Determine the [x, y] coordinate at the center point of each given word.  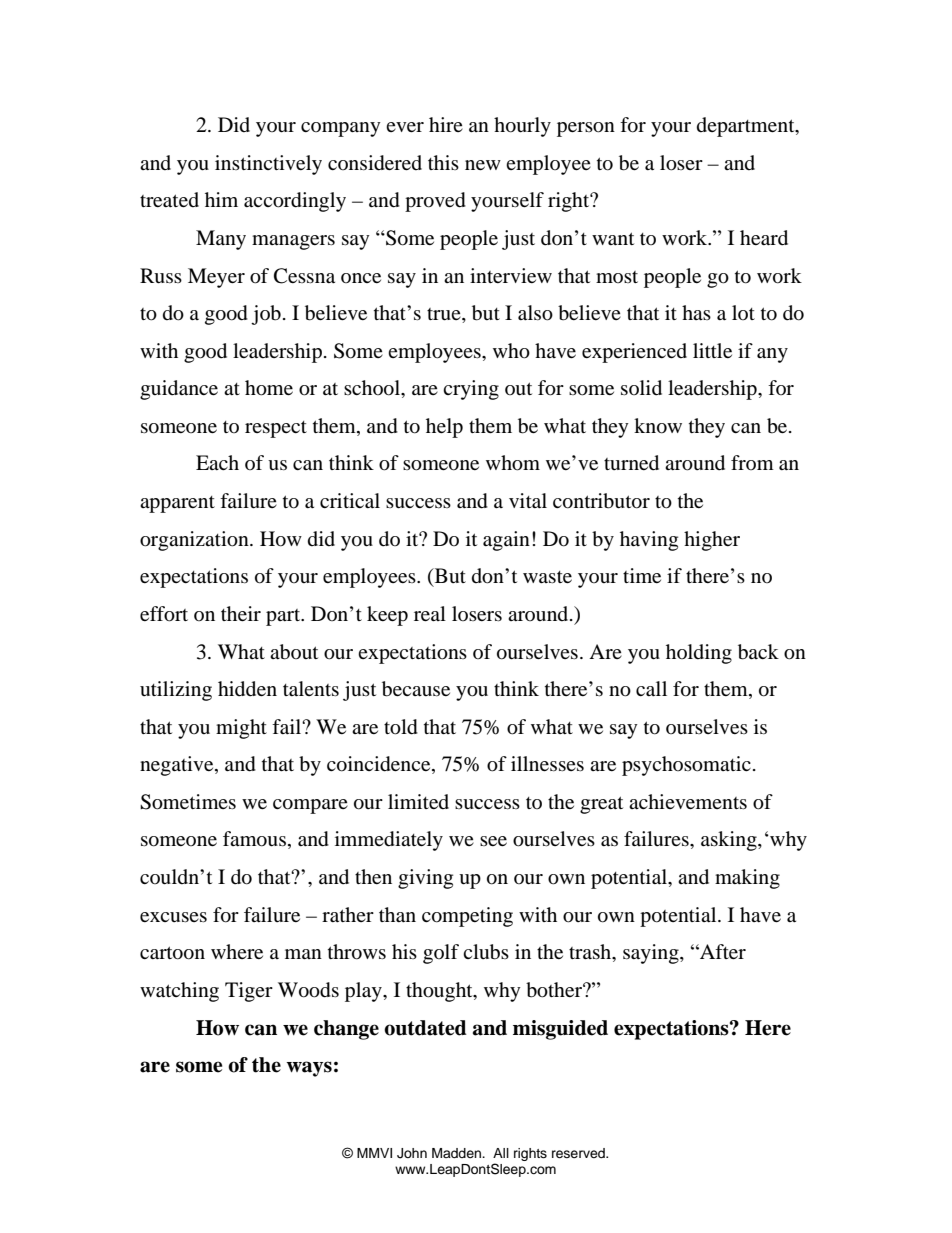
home [269, 388]
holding [699, 654]
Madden [458, 1153]
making [747, 879]
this [443, 162]
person [586, 129]
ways [309, 1069]
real [430, 613]
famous [254, 839]
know [658, 426]
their [241, 613]
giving [425, 879]
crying [471, 390]
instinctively [268, 165]
